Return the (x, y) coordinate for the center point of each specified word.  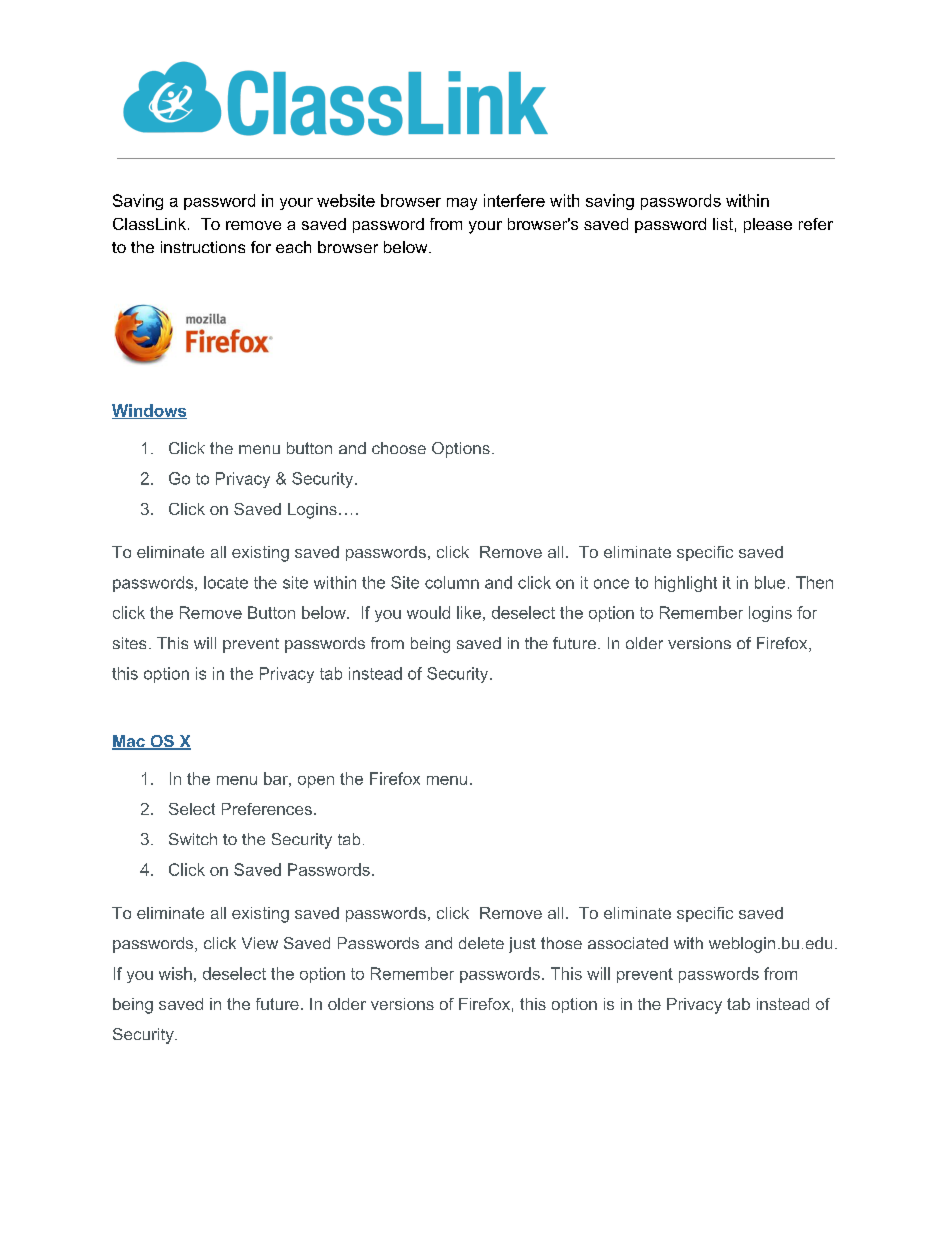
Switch (193, 839)
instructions (203, 247)
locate (226, 582)
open (316, 782)
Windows (149, 411)
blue (770, 582)
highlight (686, 584)
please (768, 225)
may (462, 204)
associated (628, 943)
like (469, 612)
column (452, 582)
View (260, 943)
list (723, 224)
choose (399, 448)
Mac (129, 742)
